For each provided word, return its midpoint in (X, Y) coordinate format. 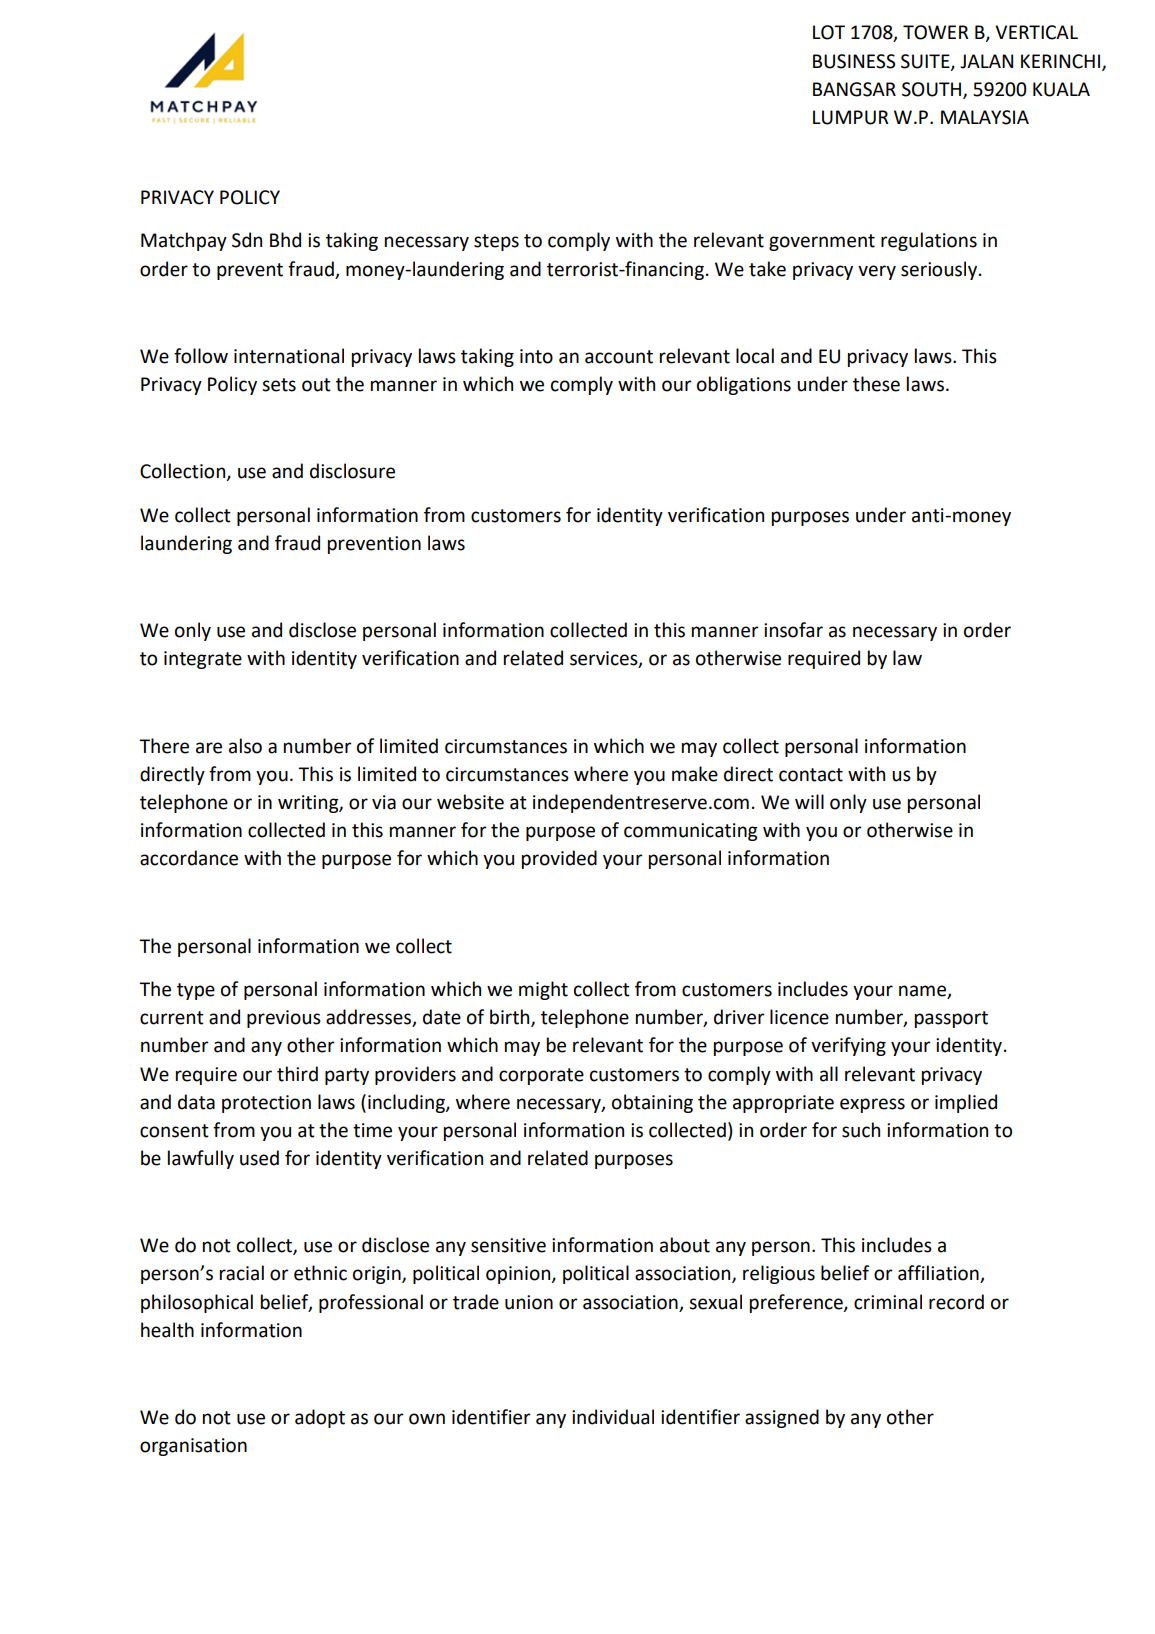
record (956, 1302)
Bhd (285, 240)
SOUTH (933, 90)
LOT (829, 32)
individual (613, 1417)
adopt (320, 1418)
